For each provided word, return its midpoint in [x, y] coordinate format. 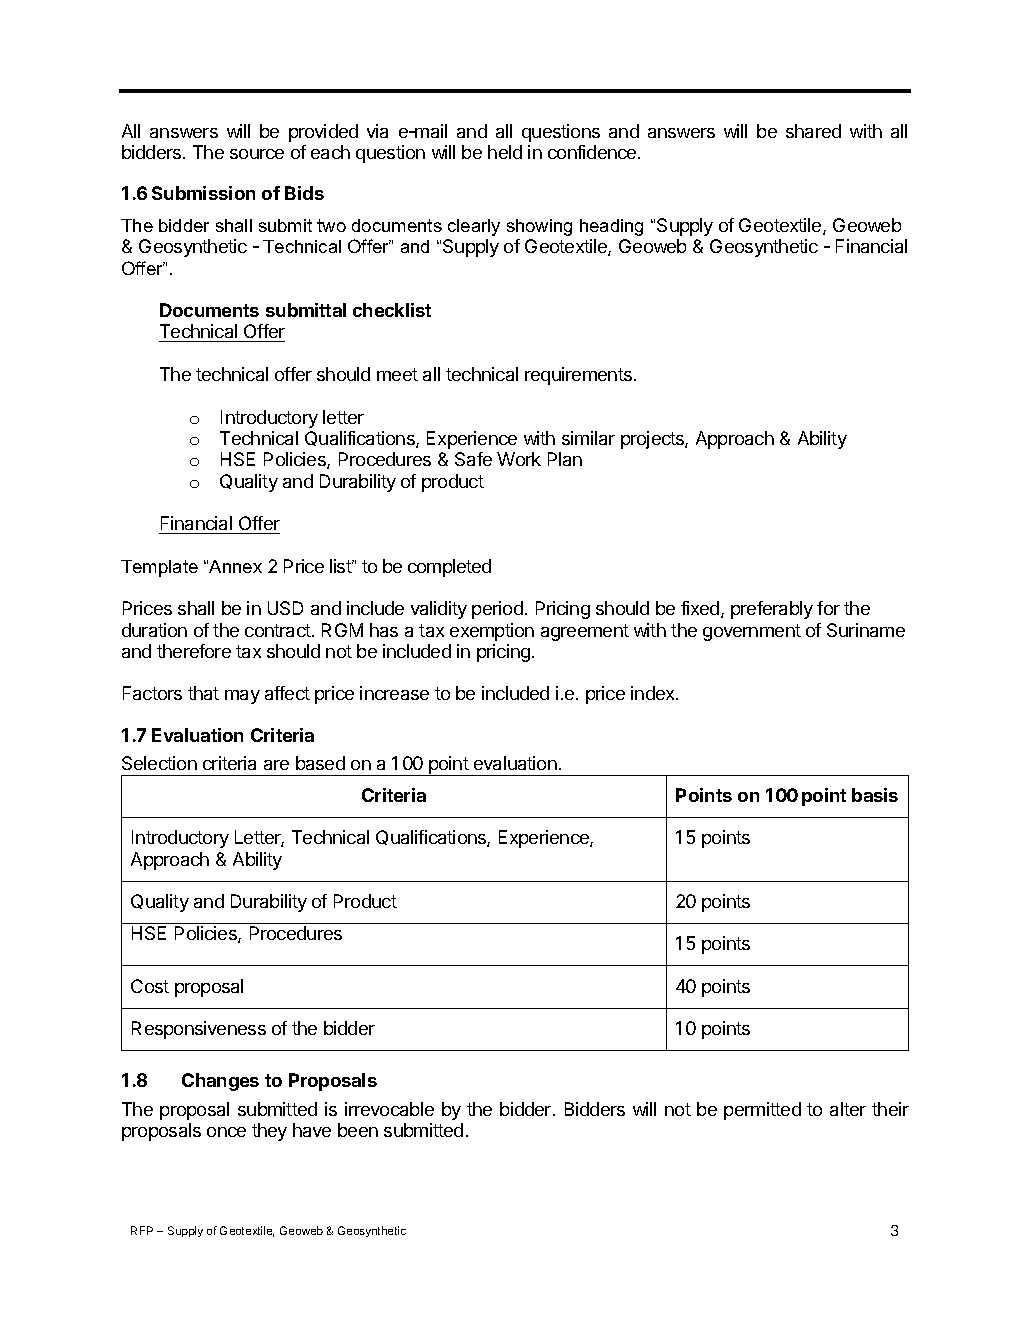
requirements [578, 376]
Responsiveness [199, 1030]
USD [285, 608]
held [505, 152]
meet [397, 374]
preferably [772, 610]
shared [813, 131]
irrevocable [389, 1109]
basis [875, 795]
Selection [159, 763]
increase [394, 693]
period [497, 610]
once [226, 1132]
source [257, 154]
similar [588, 438]
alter [848, 1109]
